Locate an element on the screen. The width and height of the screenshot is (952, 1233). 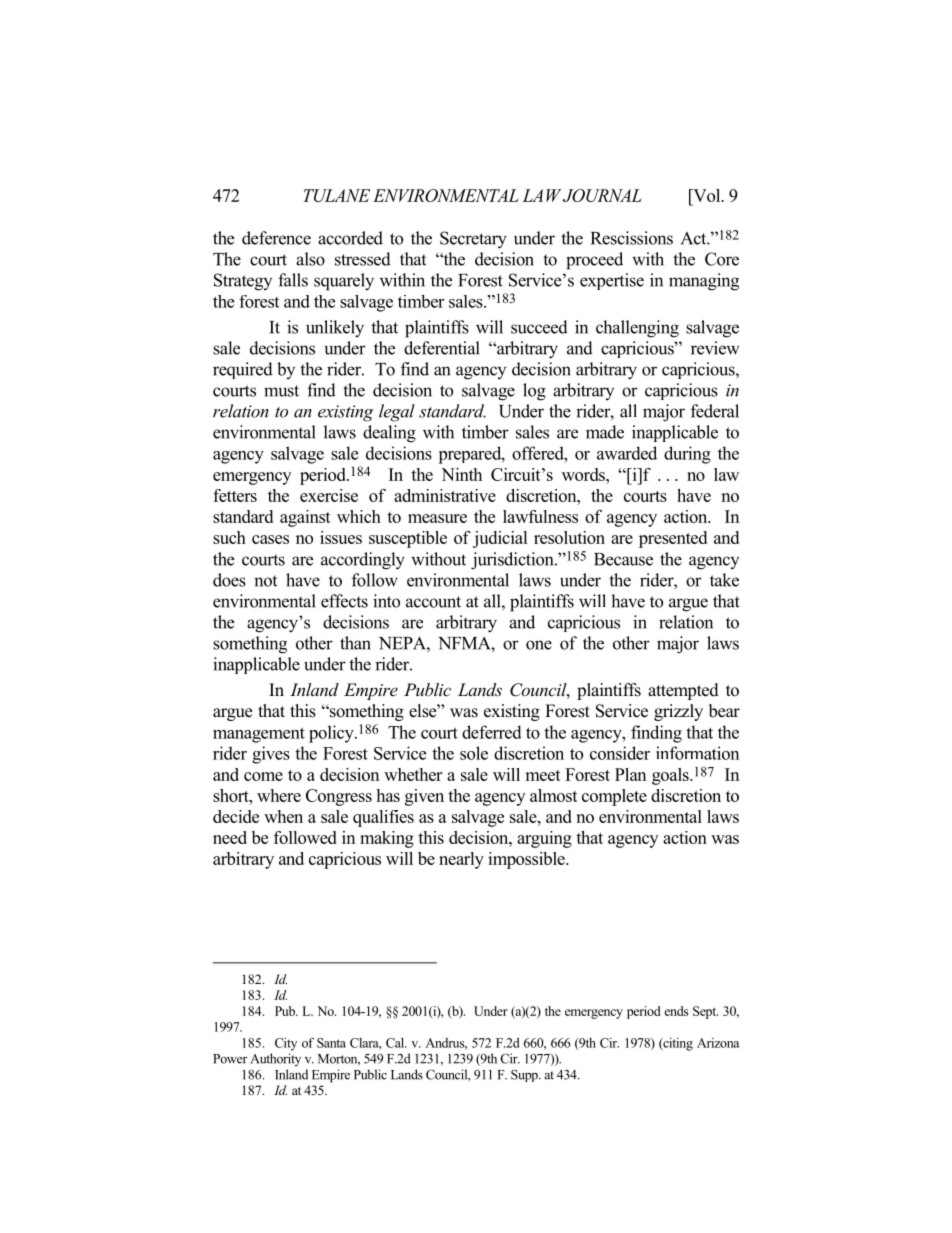
attempted is located at coordinates (683, 691).
